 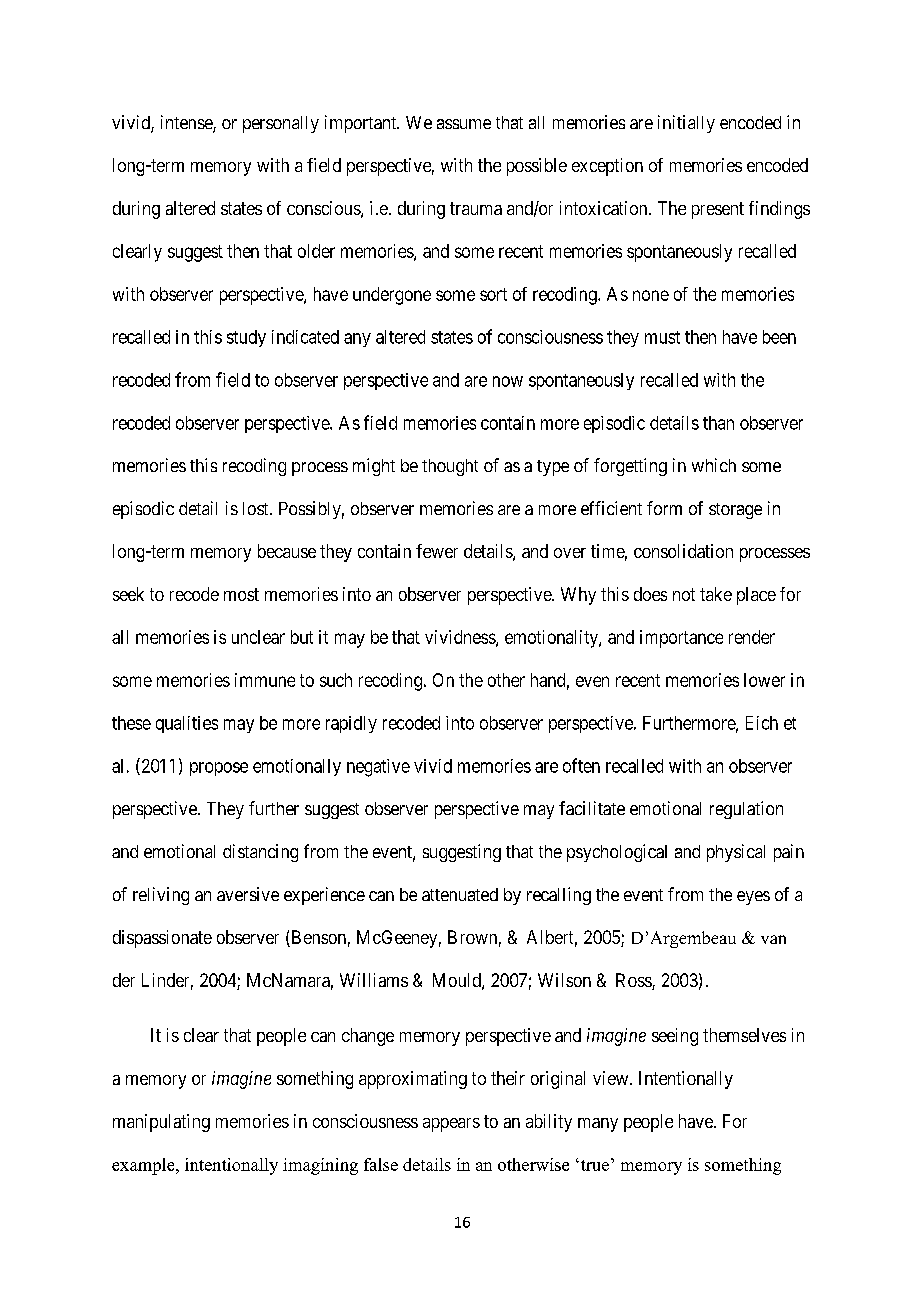 What do you see at coordinates (161, 1123) in the screenshot?
I see `manipulating` at bounding box center [161, 1123].
